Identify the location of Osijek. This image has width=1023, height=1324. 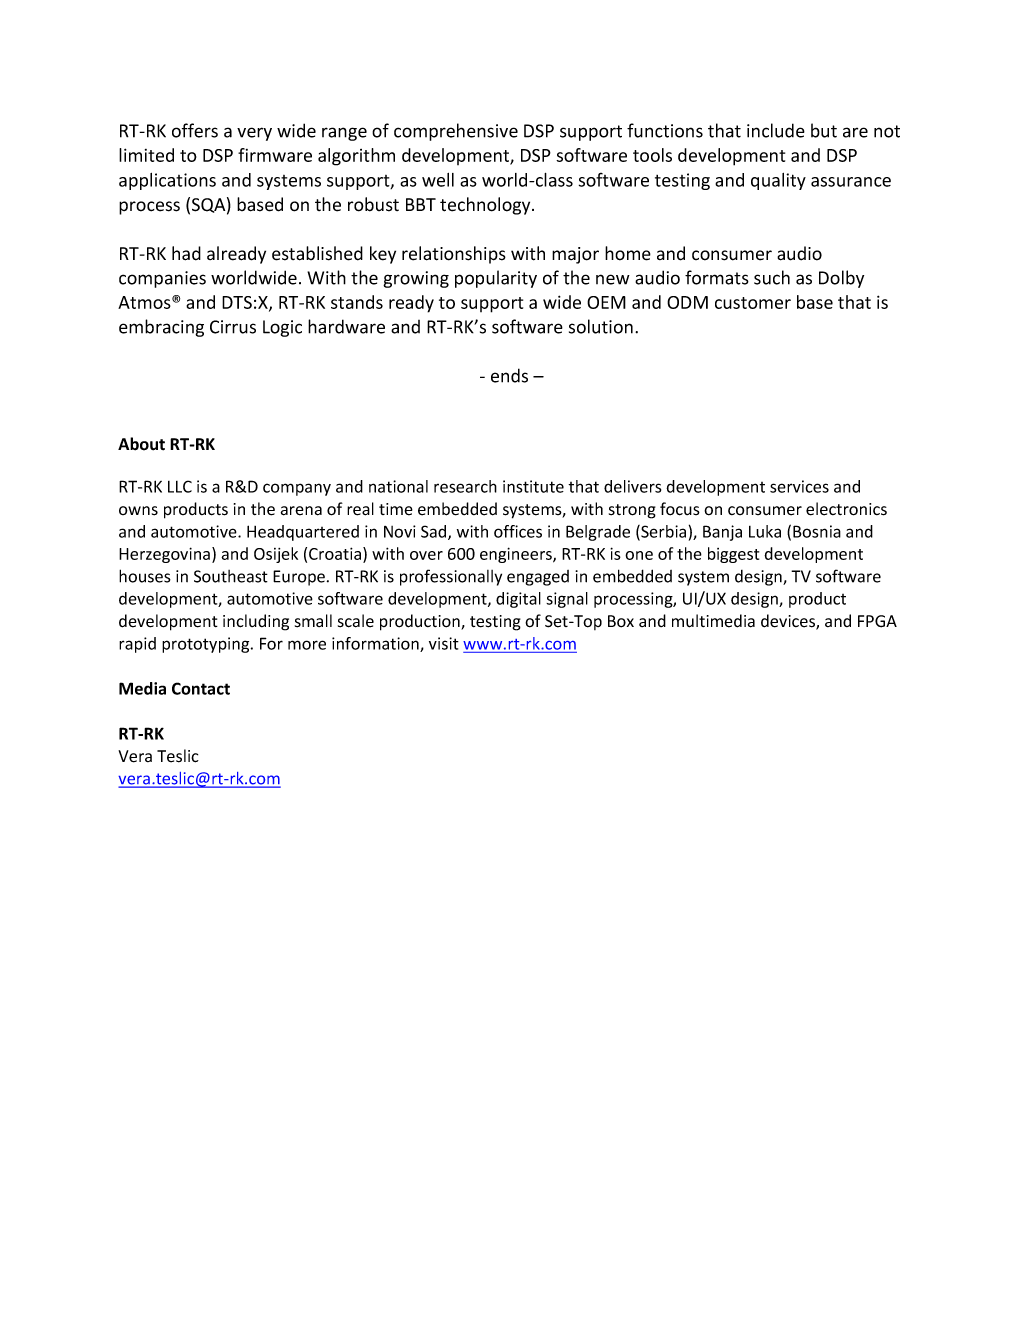
(276, 555).
